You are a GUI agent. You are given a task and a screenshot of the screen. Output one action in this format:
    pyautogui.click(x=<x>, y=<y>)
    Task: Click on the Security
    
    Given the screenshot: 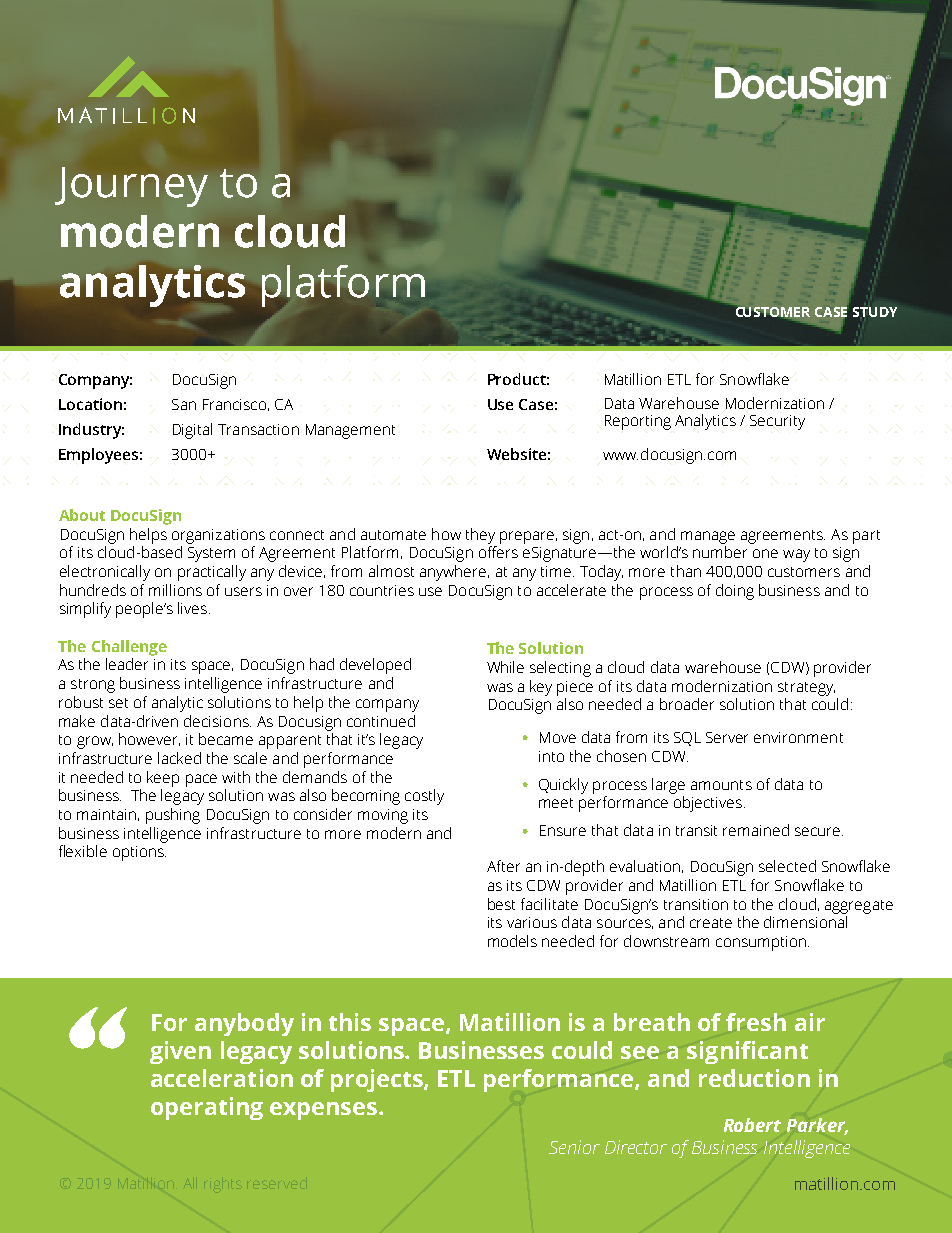 What is the action you would take?
    pyautogui.click(x=777, y=422)
